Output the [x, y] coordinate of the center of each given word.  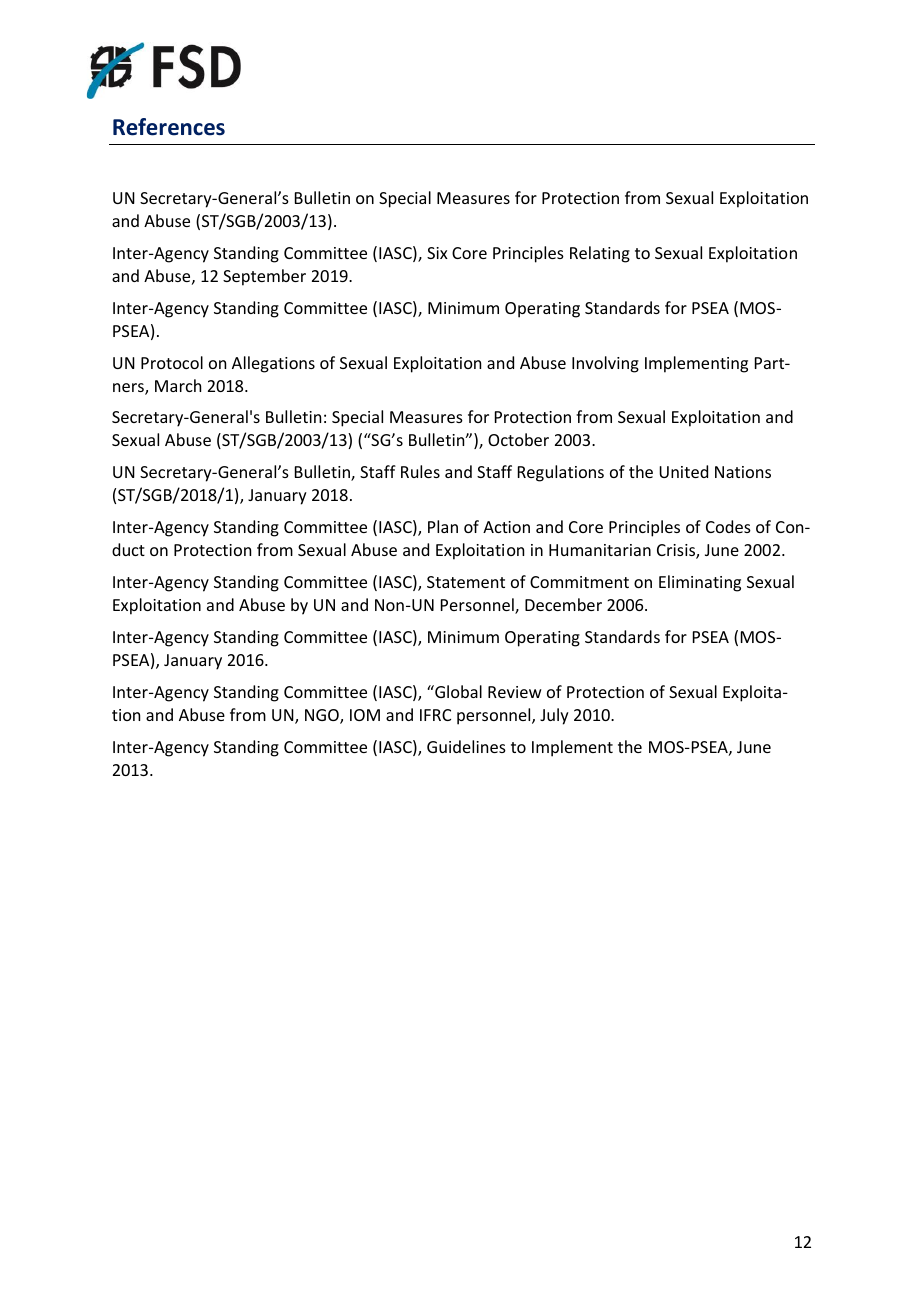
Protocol [172, 362]
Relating [600, 254]
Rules [420, 471]
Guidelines [466, 746]
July [554, 716]
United [683, 471]
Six [437, 253]
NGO [323, 716]
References [169, 127]
